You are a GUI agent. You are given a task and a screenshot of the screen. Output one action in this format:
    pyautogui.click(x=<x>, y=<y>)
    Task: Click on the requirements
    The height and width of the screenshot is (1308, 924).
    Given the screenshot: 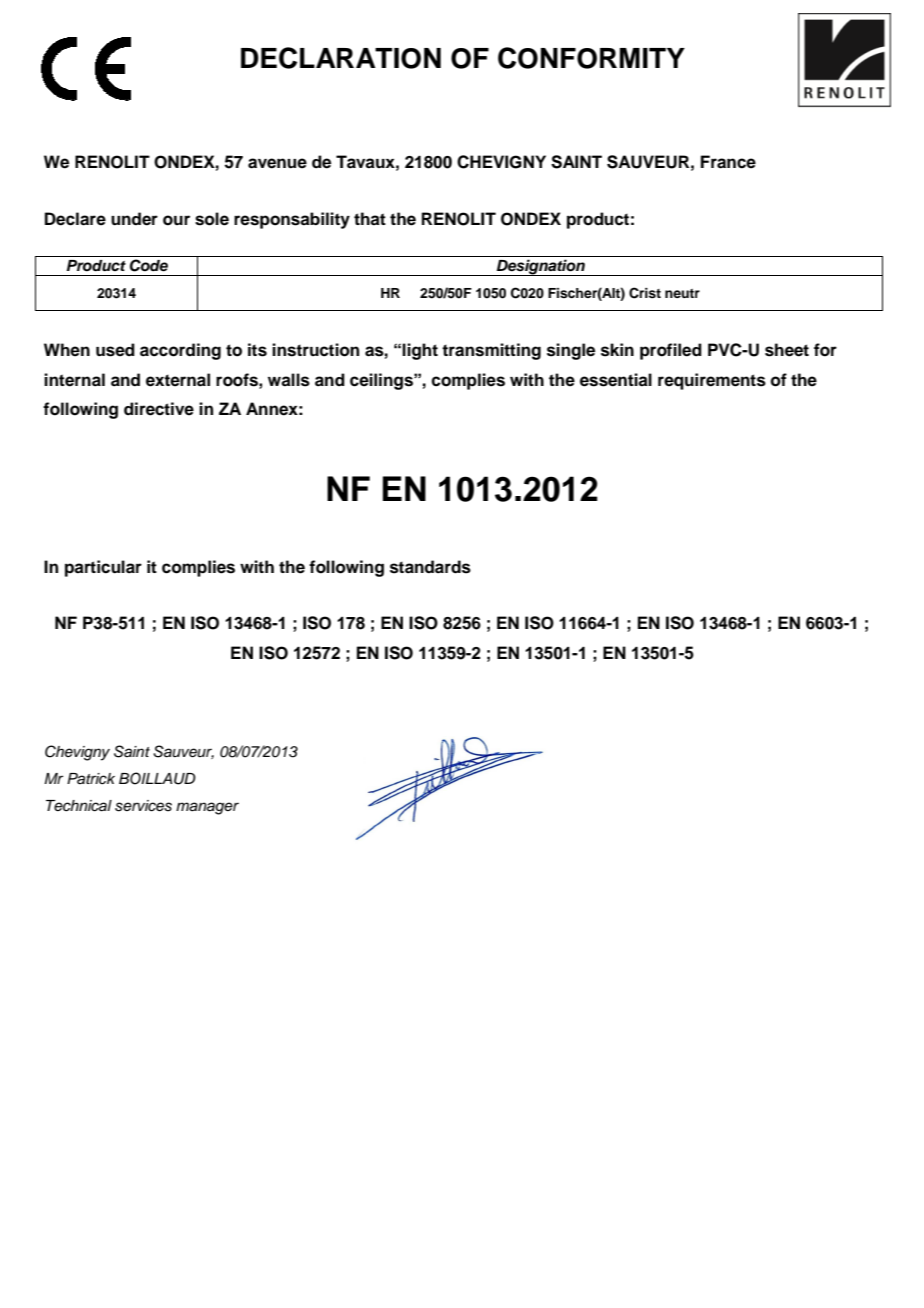 What is the action you would take?
    pyautogui.click(x=712, y=381)
